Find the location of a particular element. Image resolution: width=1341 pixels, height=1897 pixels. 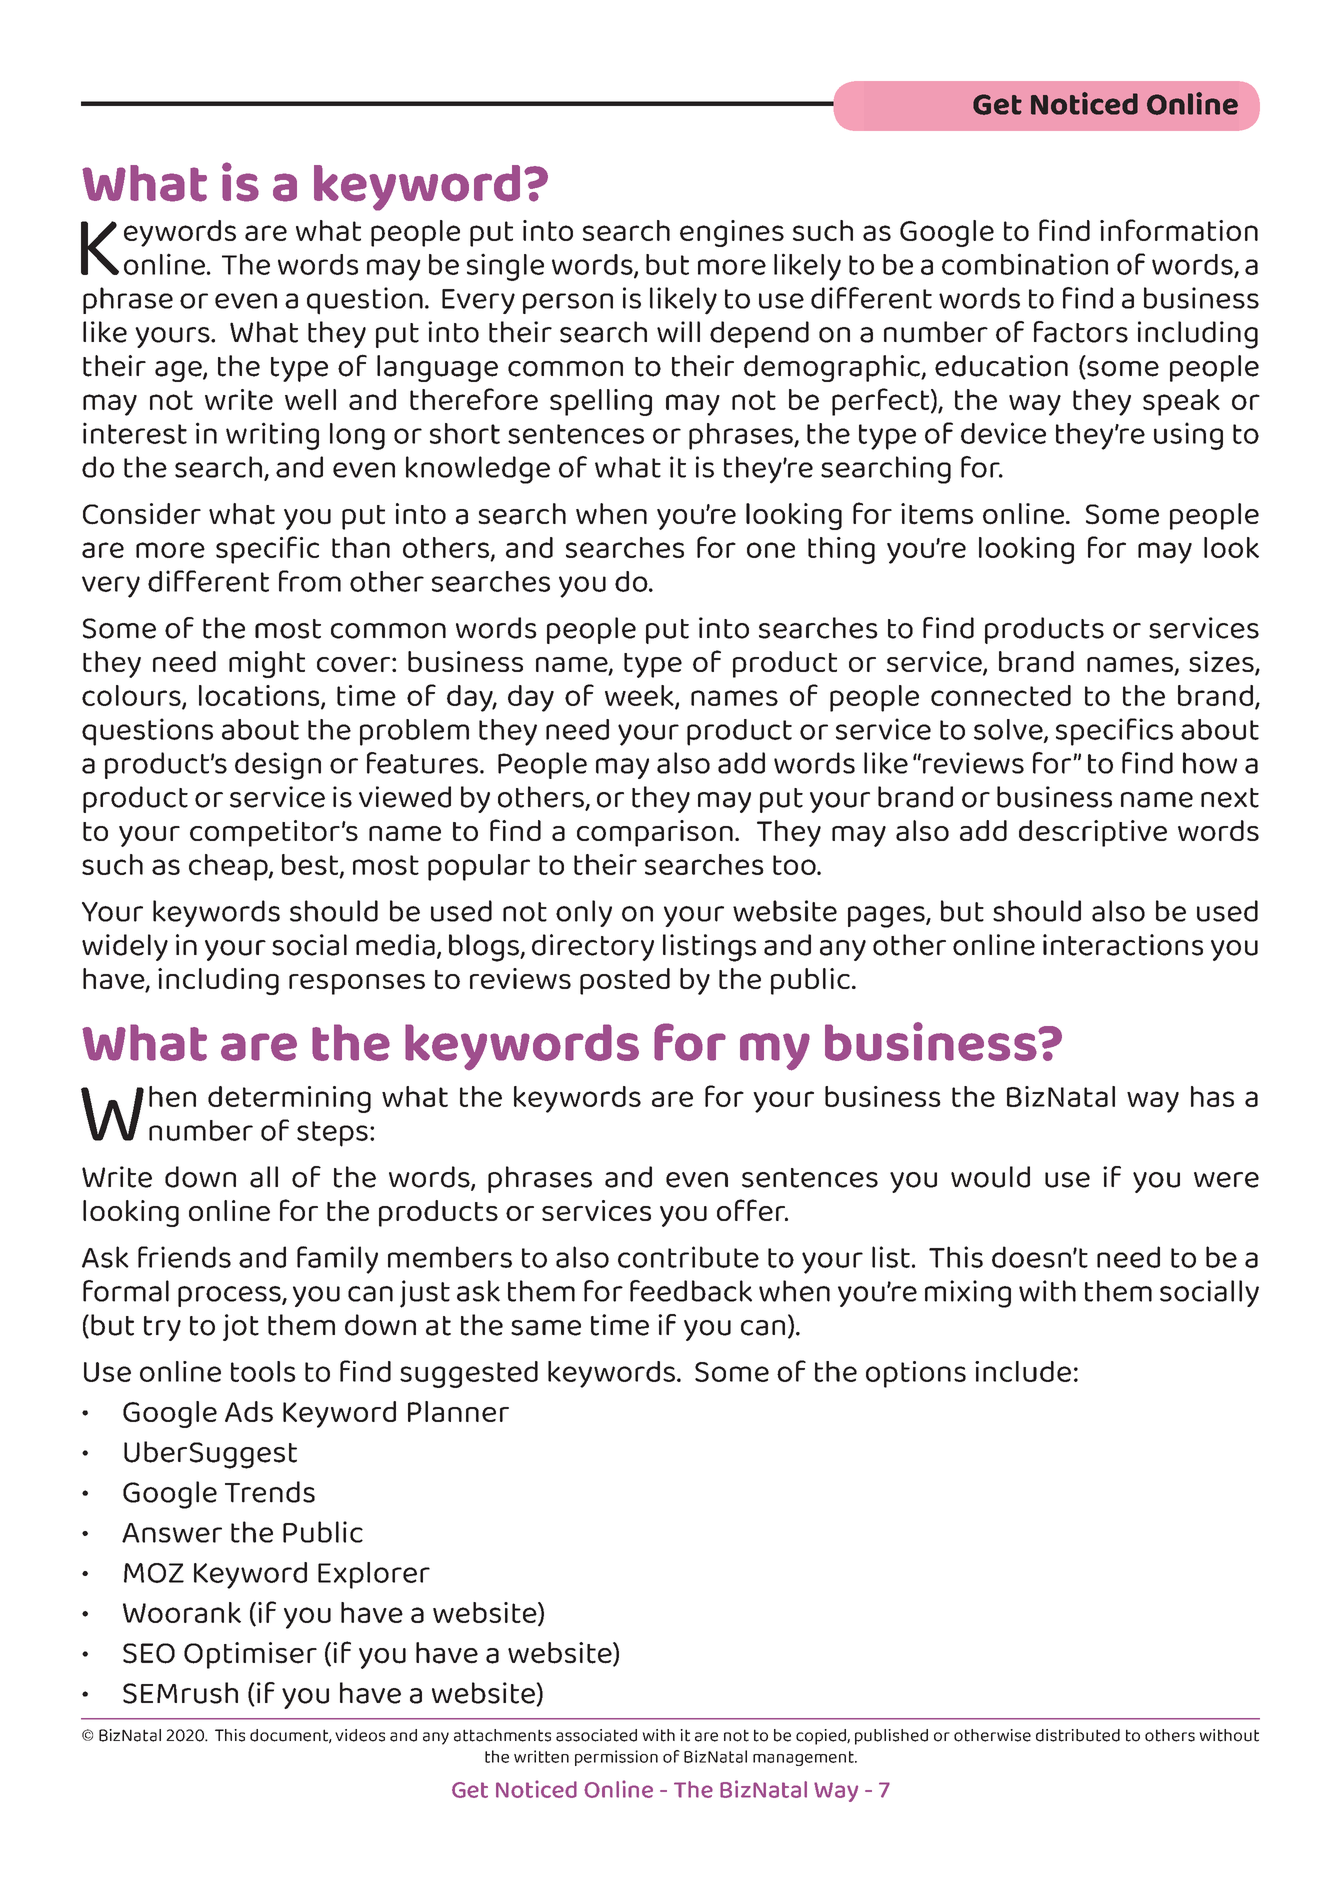

week is located at coordinates (640, 696).
